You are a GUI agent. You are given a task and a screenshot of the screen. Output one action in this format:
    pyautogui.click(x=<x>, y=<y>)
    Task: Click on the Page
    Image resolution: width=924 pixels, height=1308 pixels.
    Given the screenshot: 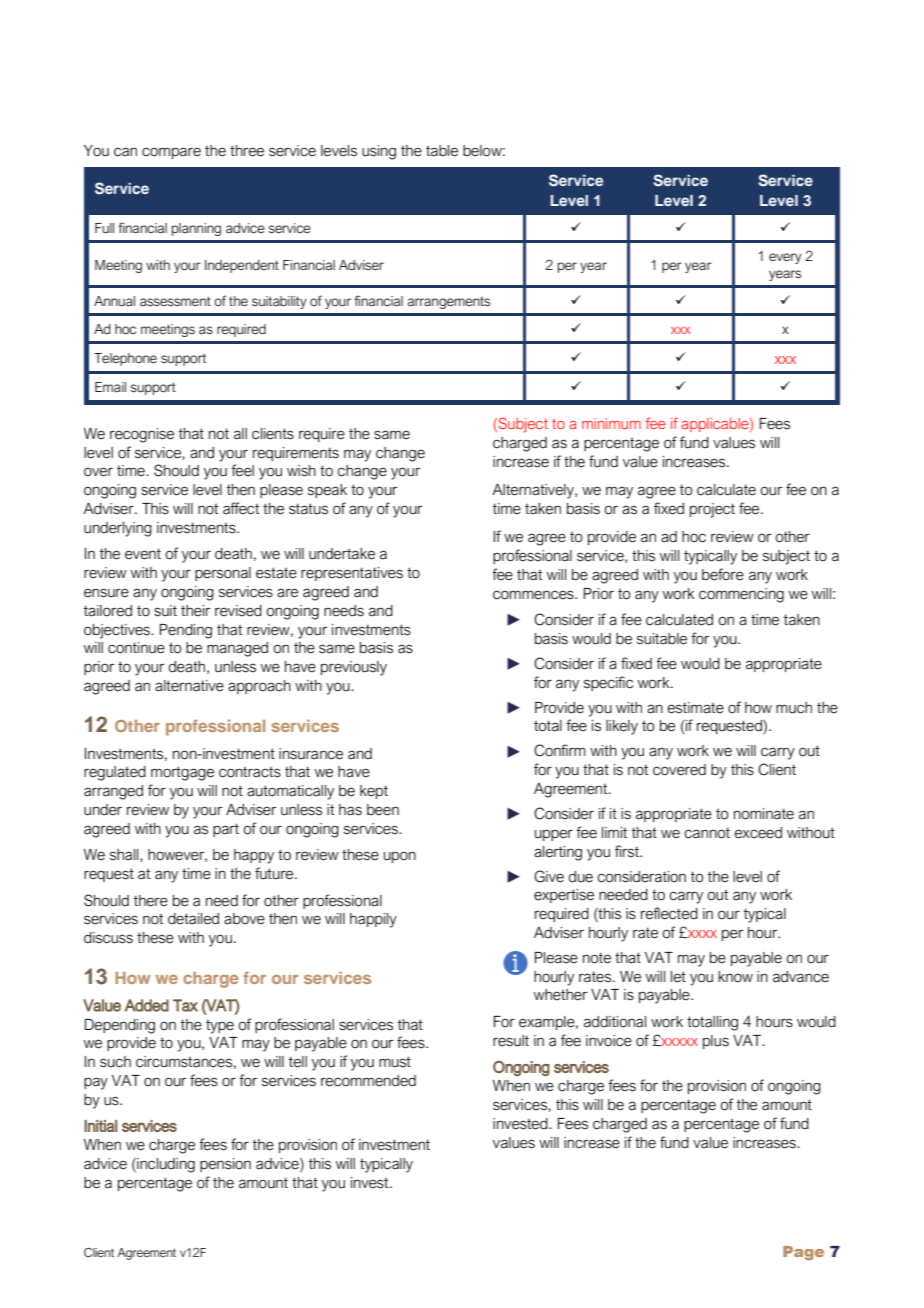 What is the action you would take?
    pyautogui.click(x=803, y=1253)
